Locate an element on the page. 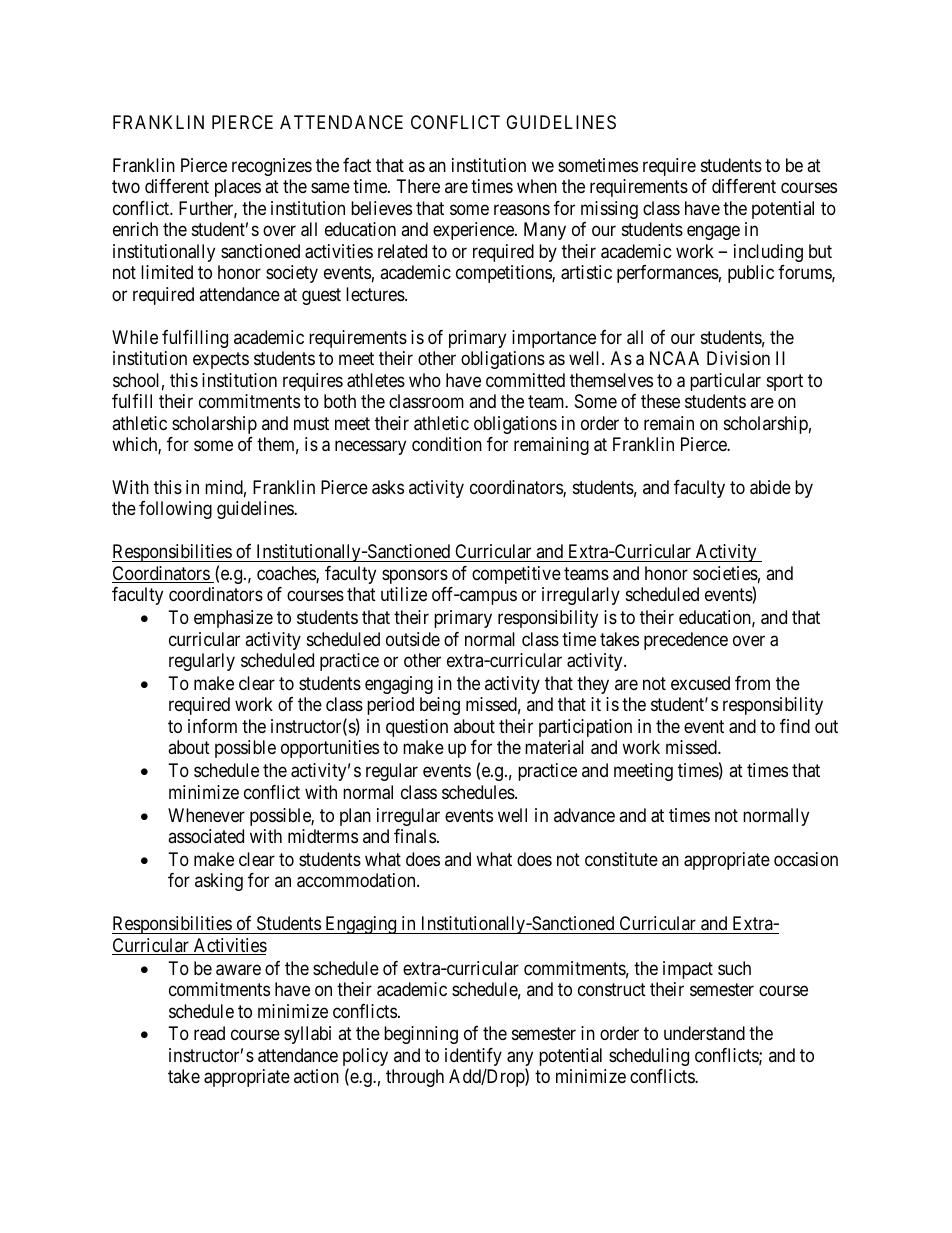 The height and width of the page is (1233, 952). precedence is located at coordinates (686, 641).
